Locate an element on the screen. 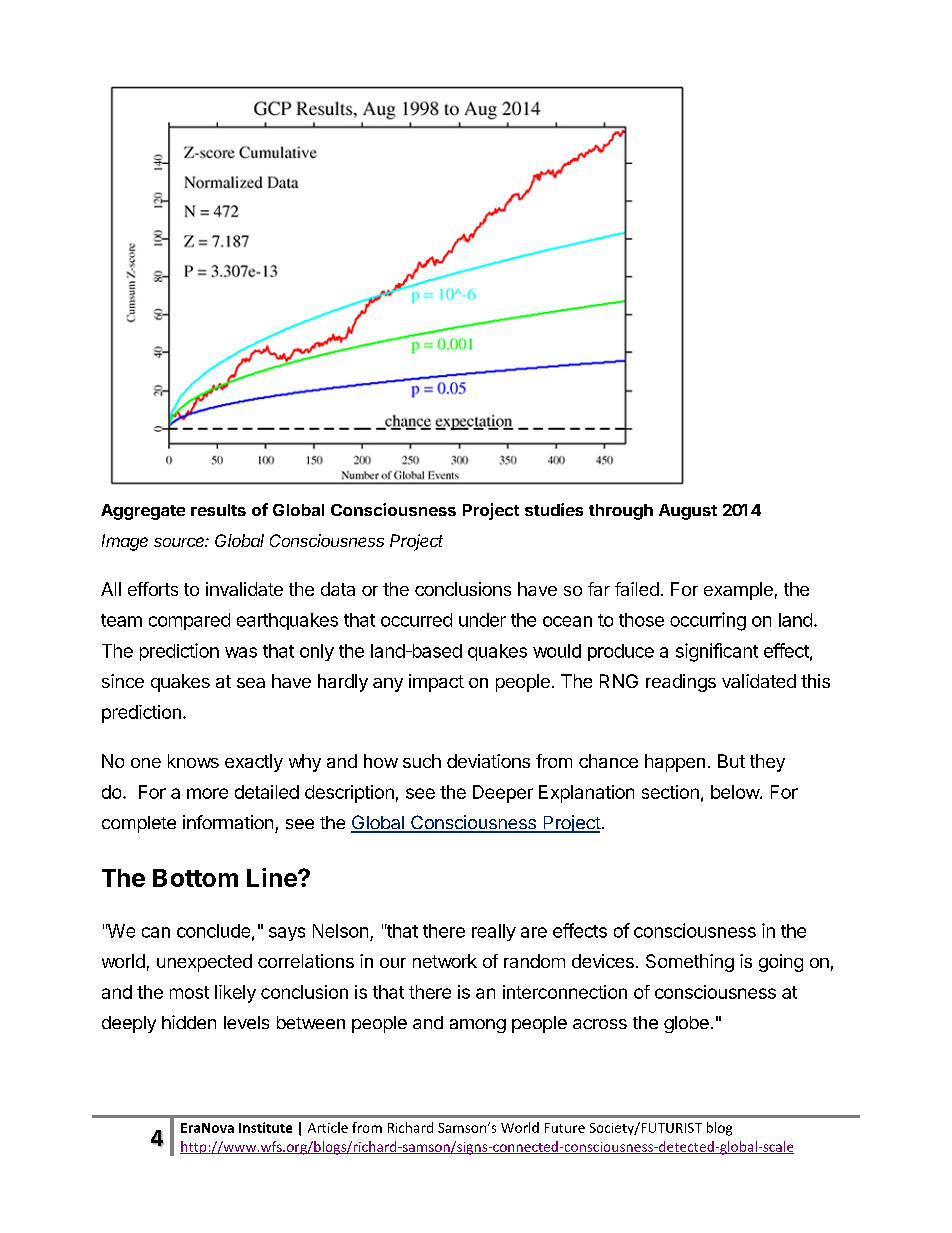 This screenshot has width=952, height=1233. Institute is located at coordinates (265, 1127).
